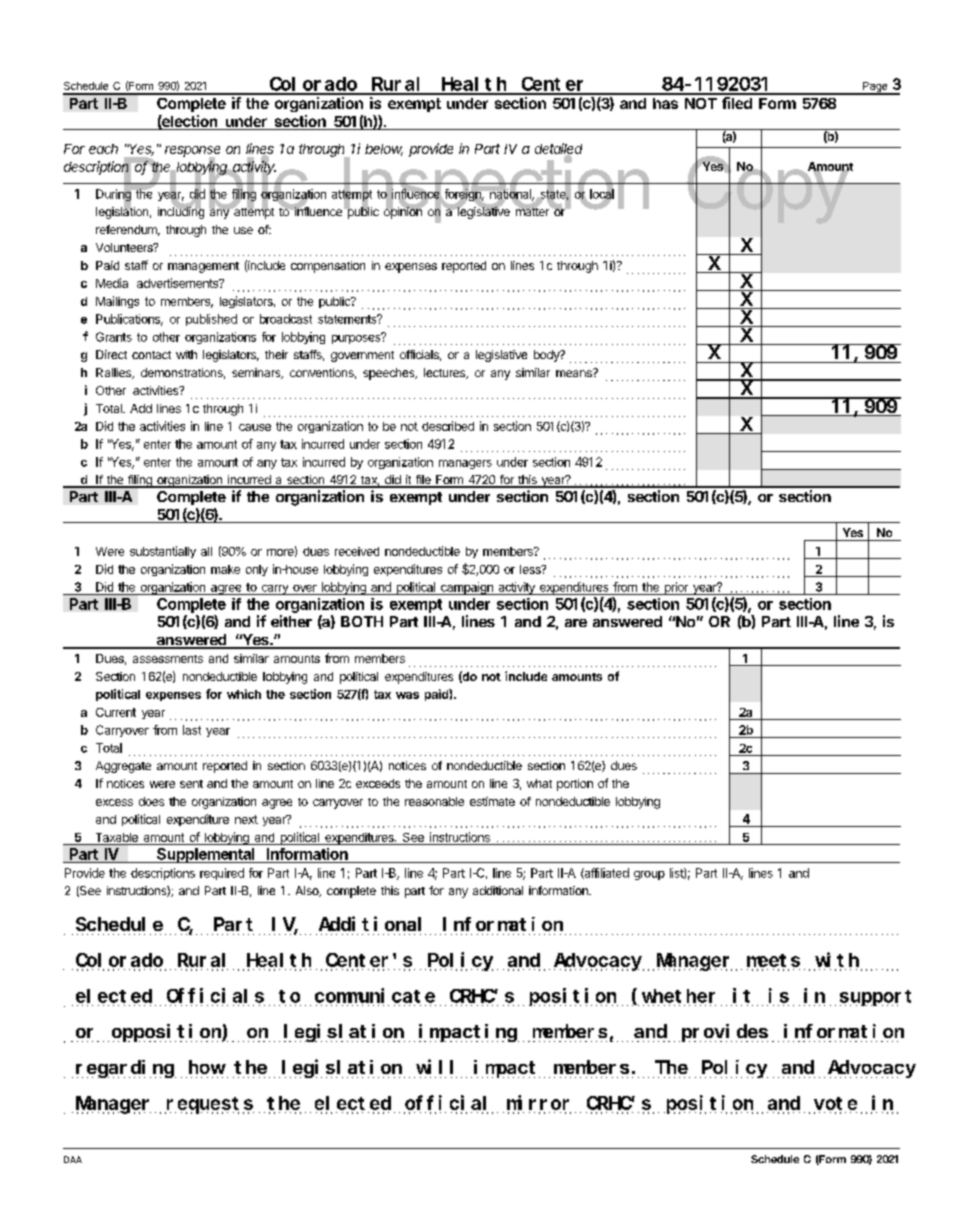  Describe the element at coordinates (467, 588) in the image. I see `campaign` at that location.
